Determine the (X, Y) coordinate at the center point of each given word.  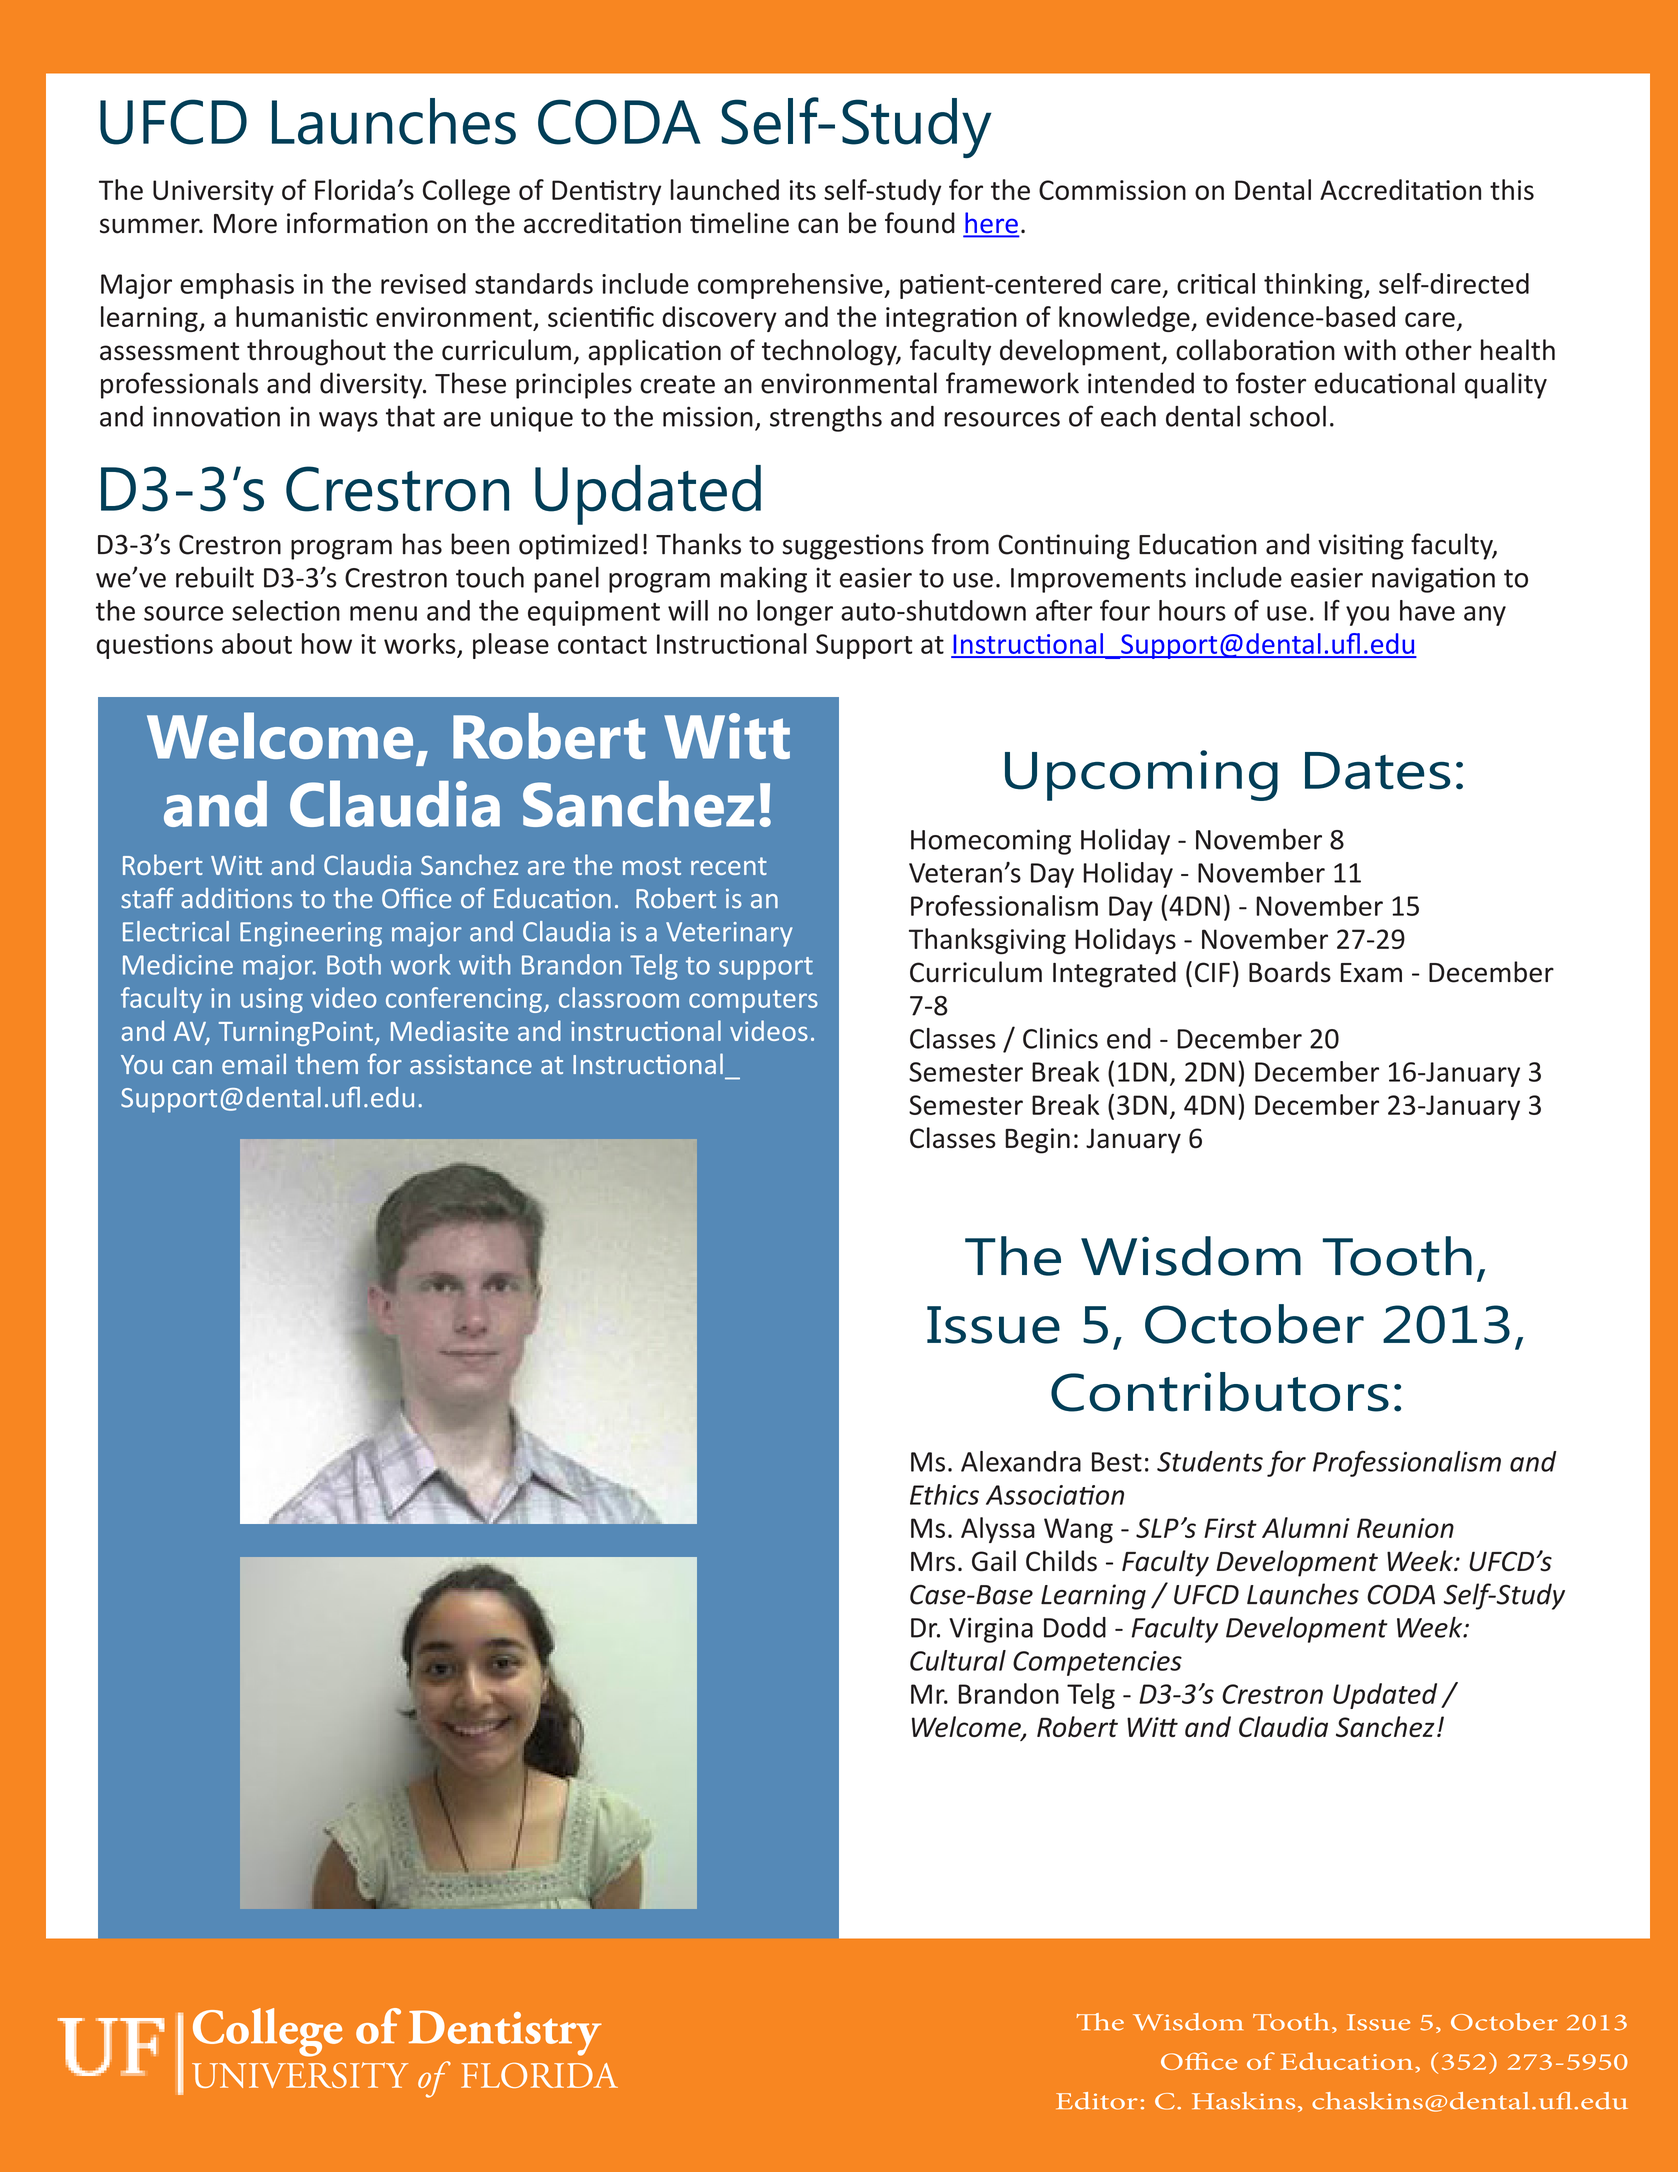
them (327, 1063)
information (357, 223)
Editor (1097, 2101)
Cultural (958, 1660)
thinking (1314, 286)
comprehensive (791, 286)
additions (236, 898)
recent (729, 866)
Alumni (1306, 1527)
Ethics (944, 1494)
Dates (1378, 771)
